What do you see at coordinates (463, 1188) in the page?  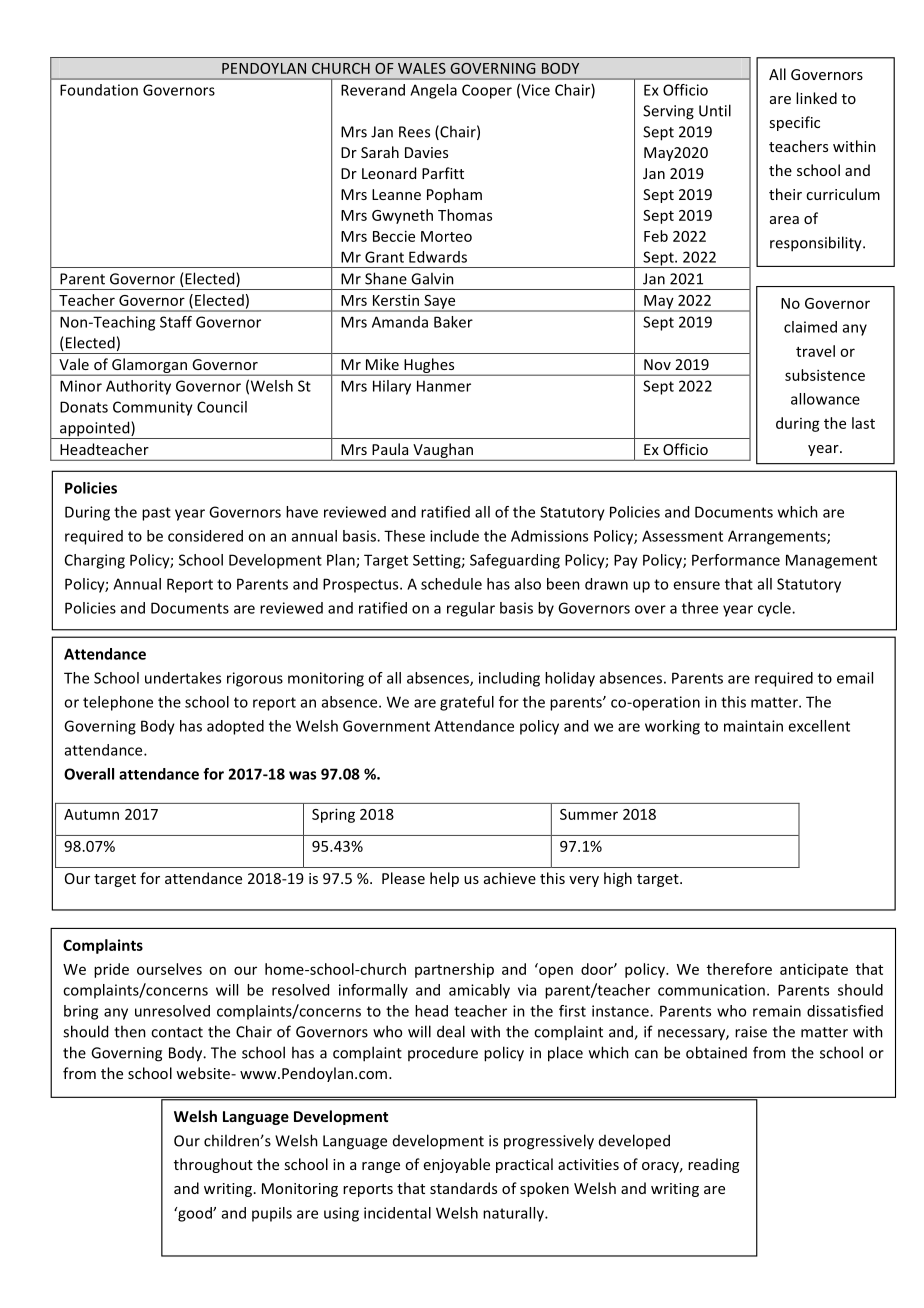 I see `standards` at bounding box center [463, 1188].
